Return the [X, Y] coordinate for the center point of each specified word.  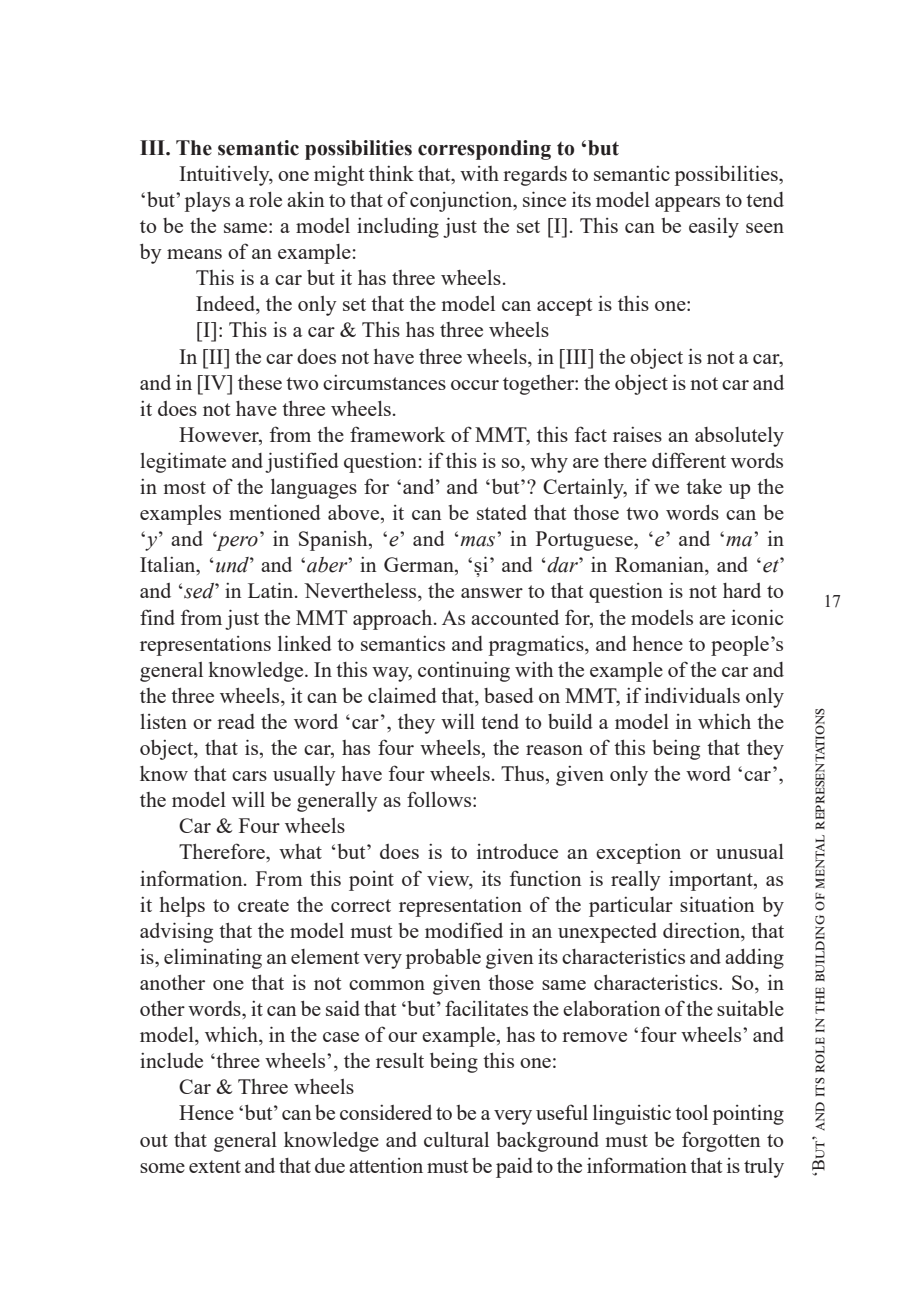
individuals [692, 695]
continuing [464, 672]
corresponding [484, 150]
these [260, 382]
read [236, 721]
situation [717, 904]
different [689, 460]
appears [687, 204]
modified [464, 930]
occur [475, 385]
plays [207, 202]
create [263, 905]
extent [215, 1166]
